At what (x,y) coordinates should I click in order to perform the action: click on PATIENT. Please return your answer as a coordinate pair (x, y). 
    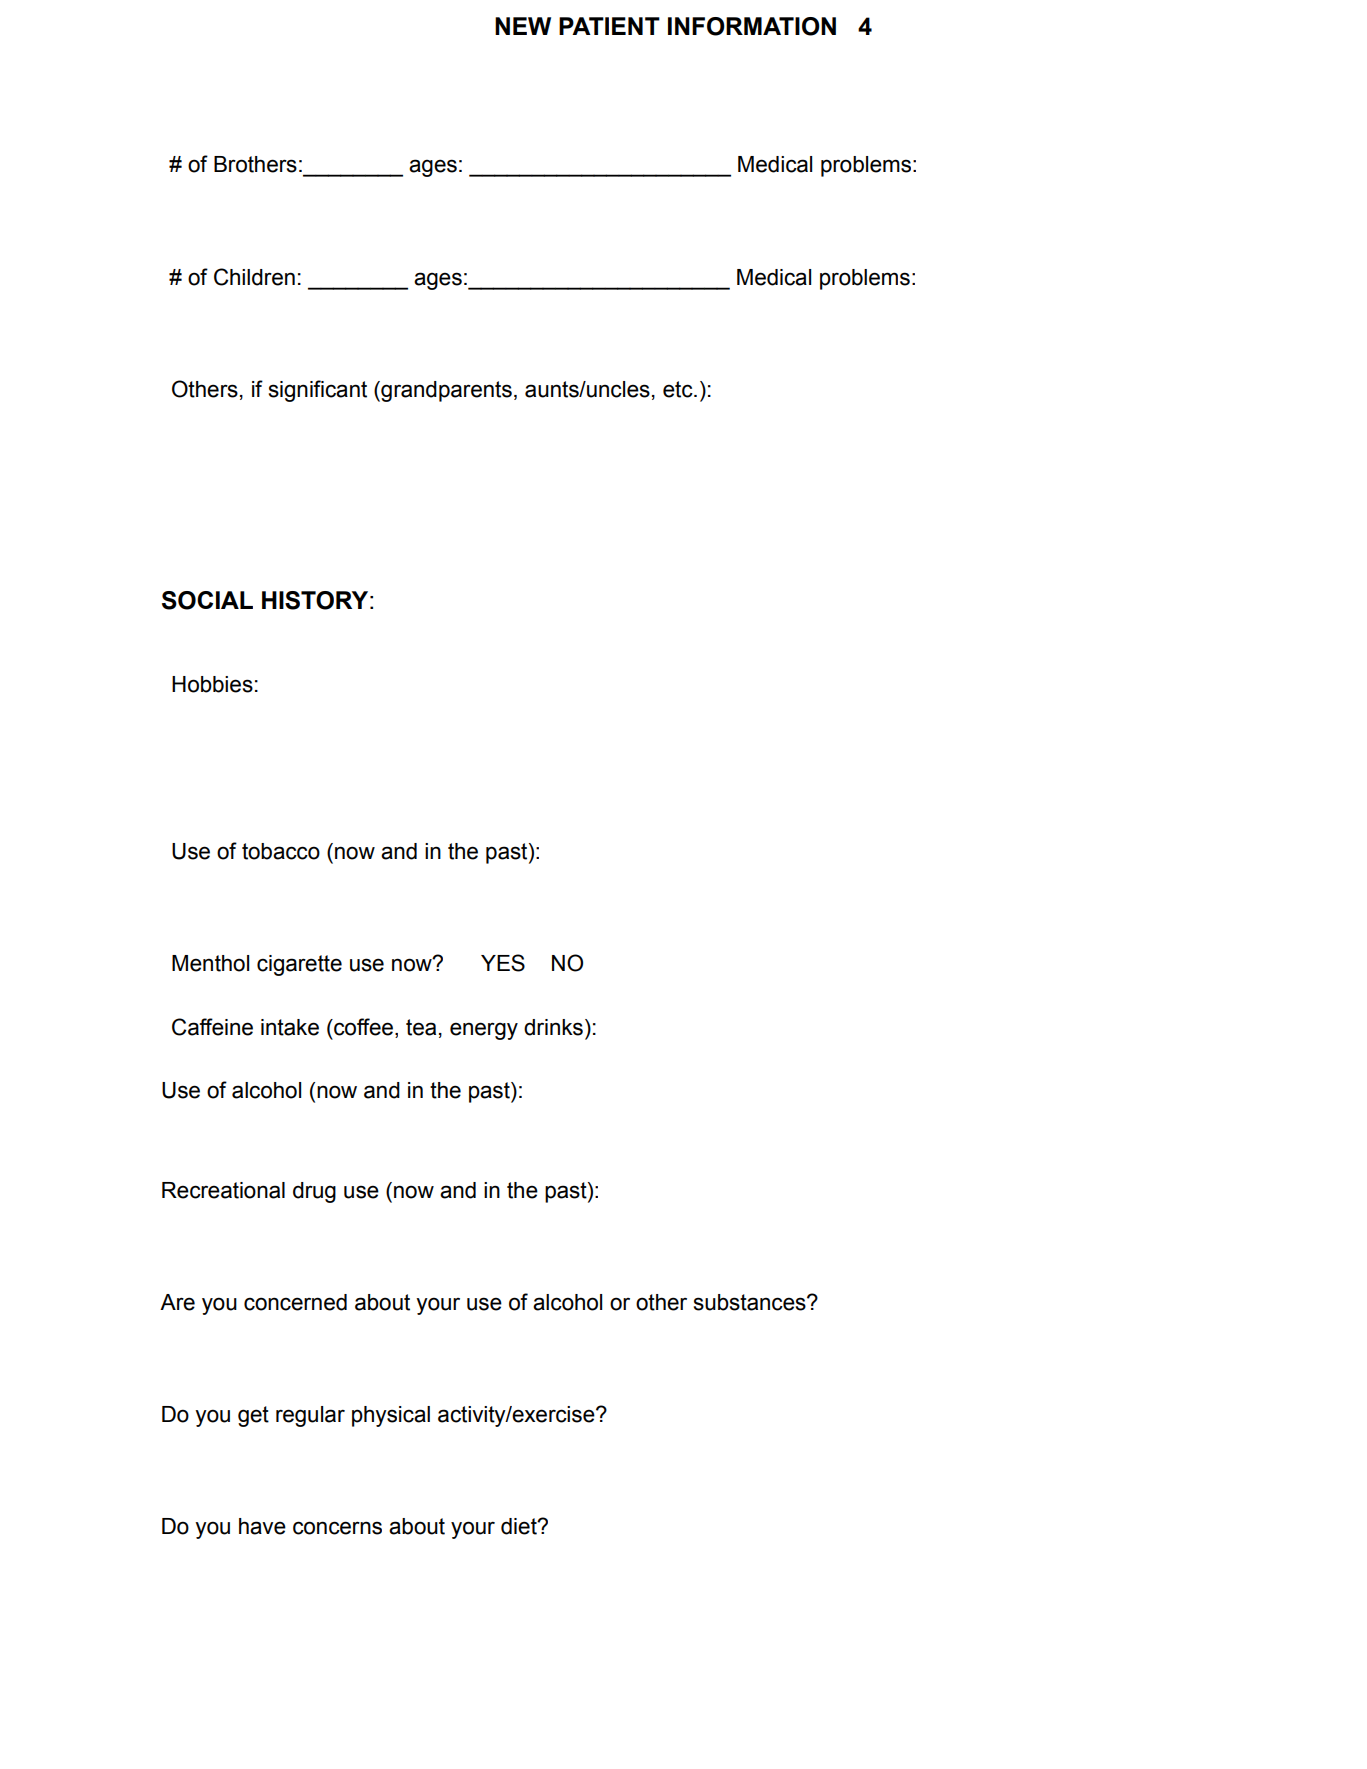
    Looking at the image, I should click on (609, 26).
